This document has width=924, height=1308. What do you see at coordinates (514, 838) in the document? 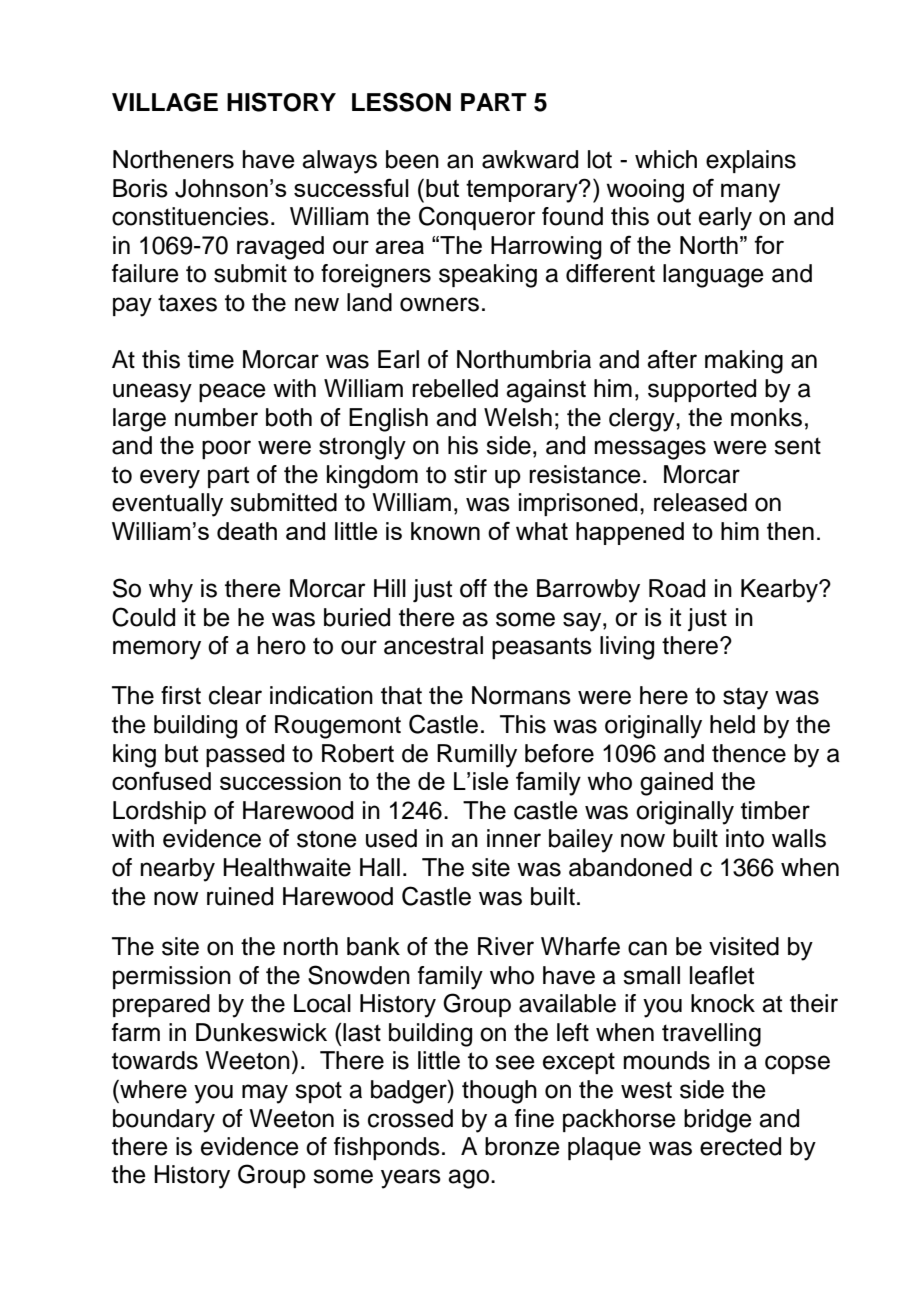
I see `inner` at bounding box center [514, 838].
